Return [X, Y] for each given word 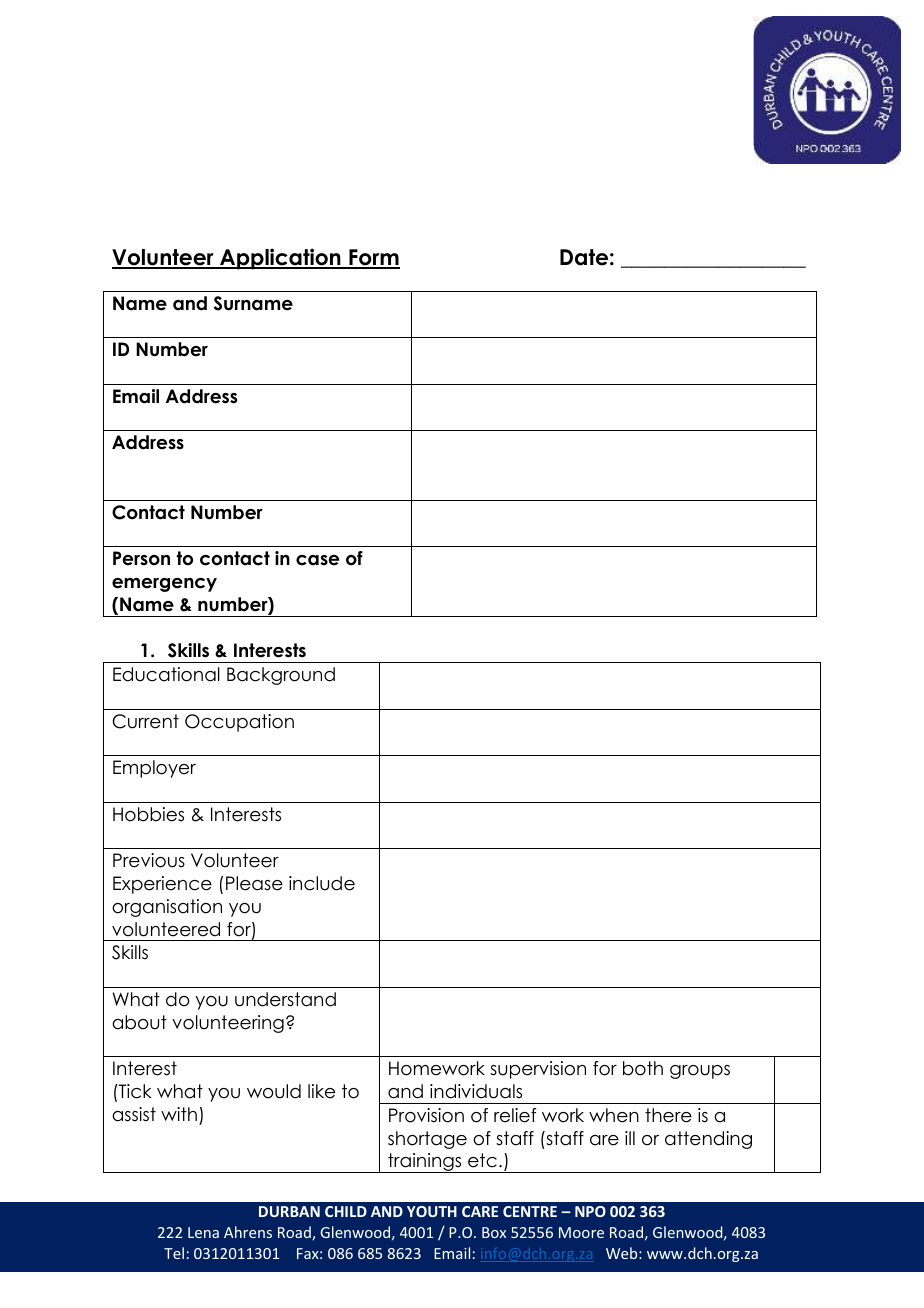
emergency [164, 585]
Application [280, 259]
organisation [167, 908]
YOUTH [432, 1211]
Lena [203, 1232]
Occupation [239, 723]
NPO [590, 1211]
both [643, 1068]
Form [373, 258]
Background [281, 676]
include [322, 883]
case [317, 560]
